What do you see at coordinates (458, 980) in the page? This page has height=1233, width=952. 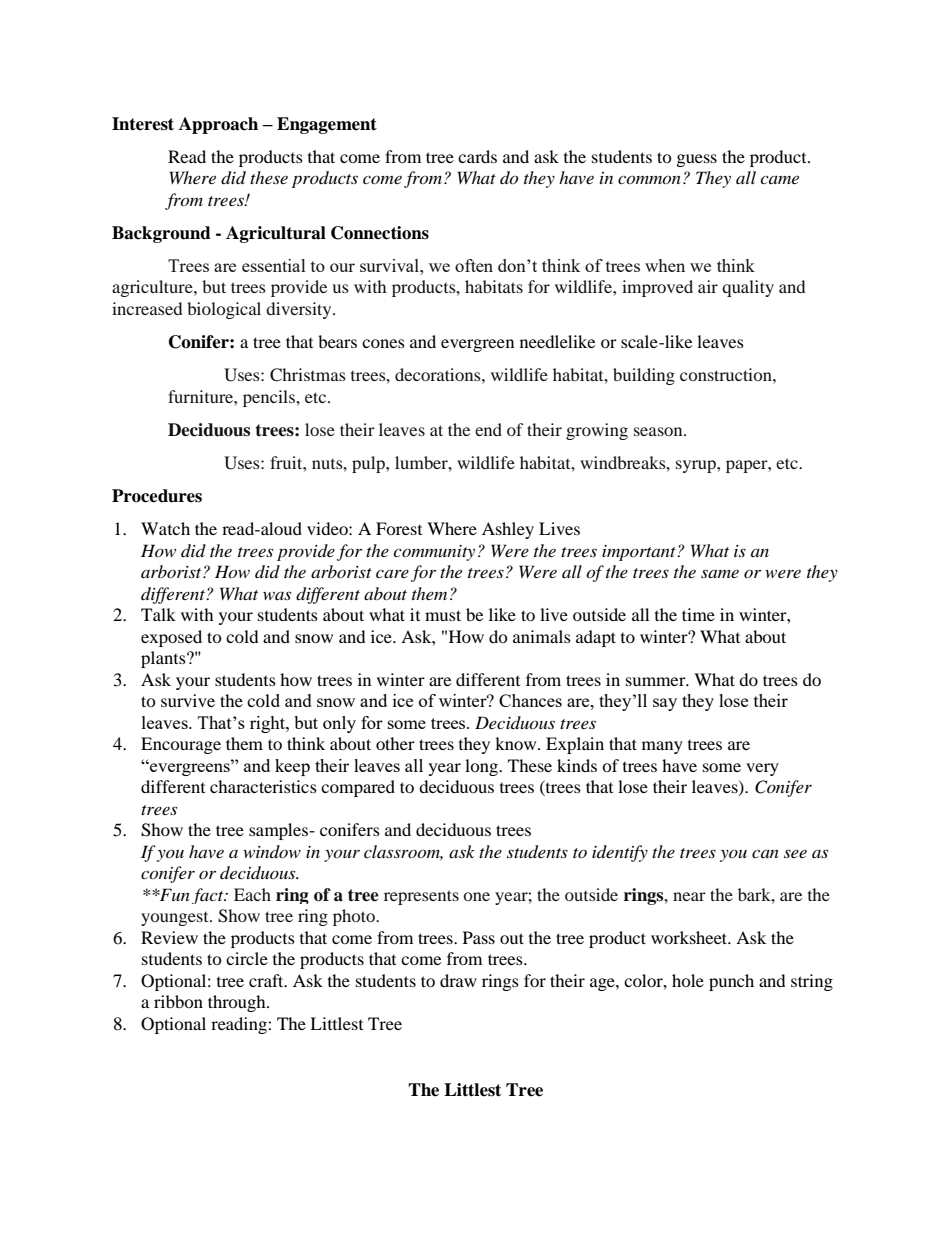 I see `draw` at bounding box center [458, 980].
